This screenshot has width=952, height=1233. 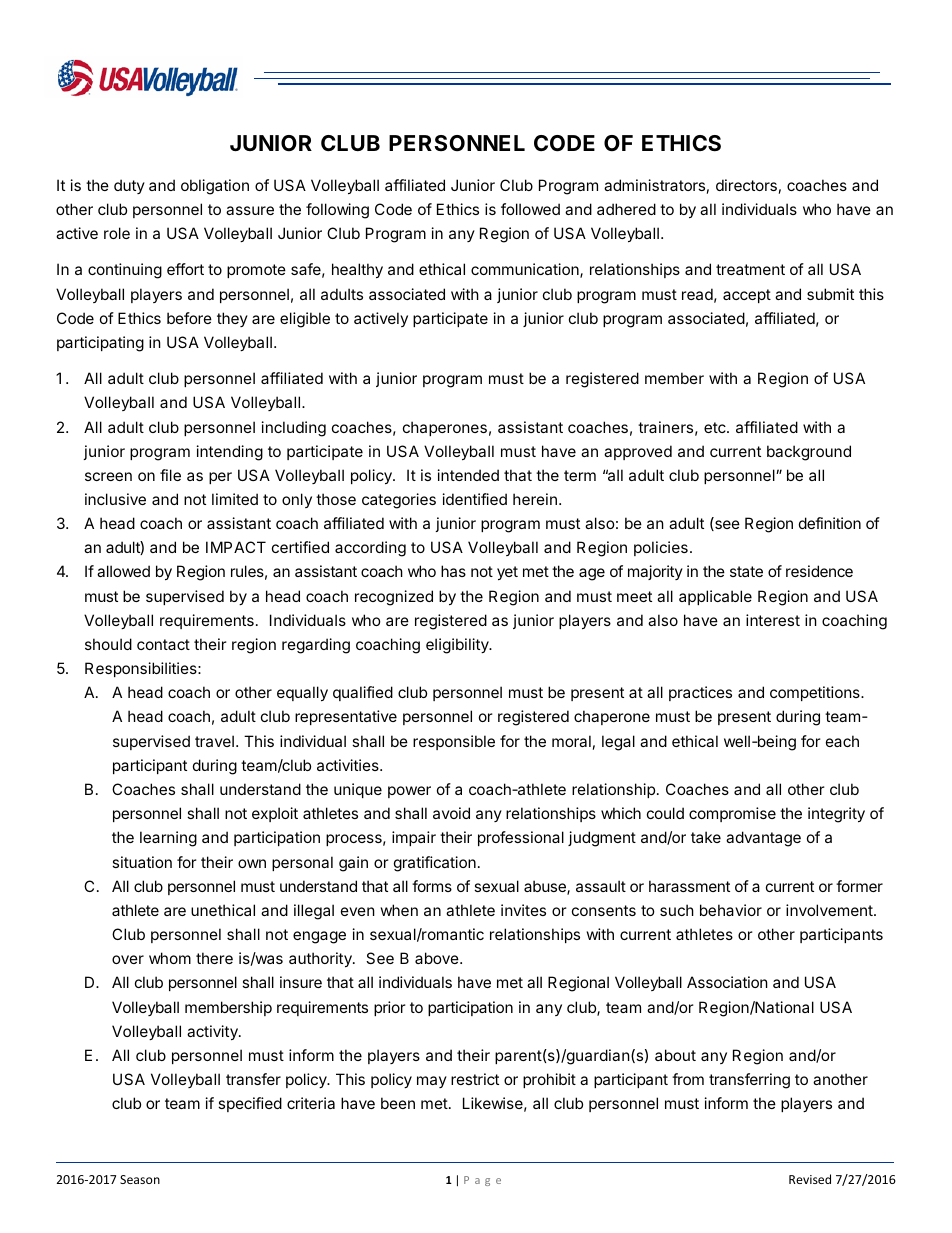 What do you see at coordinates (215, 187) in the screenshot?
I see `obligation` at bounding box center [215, 187].
